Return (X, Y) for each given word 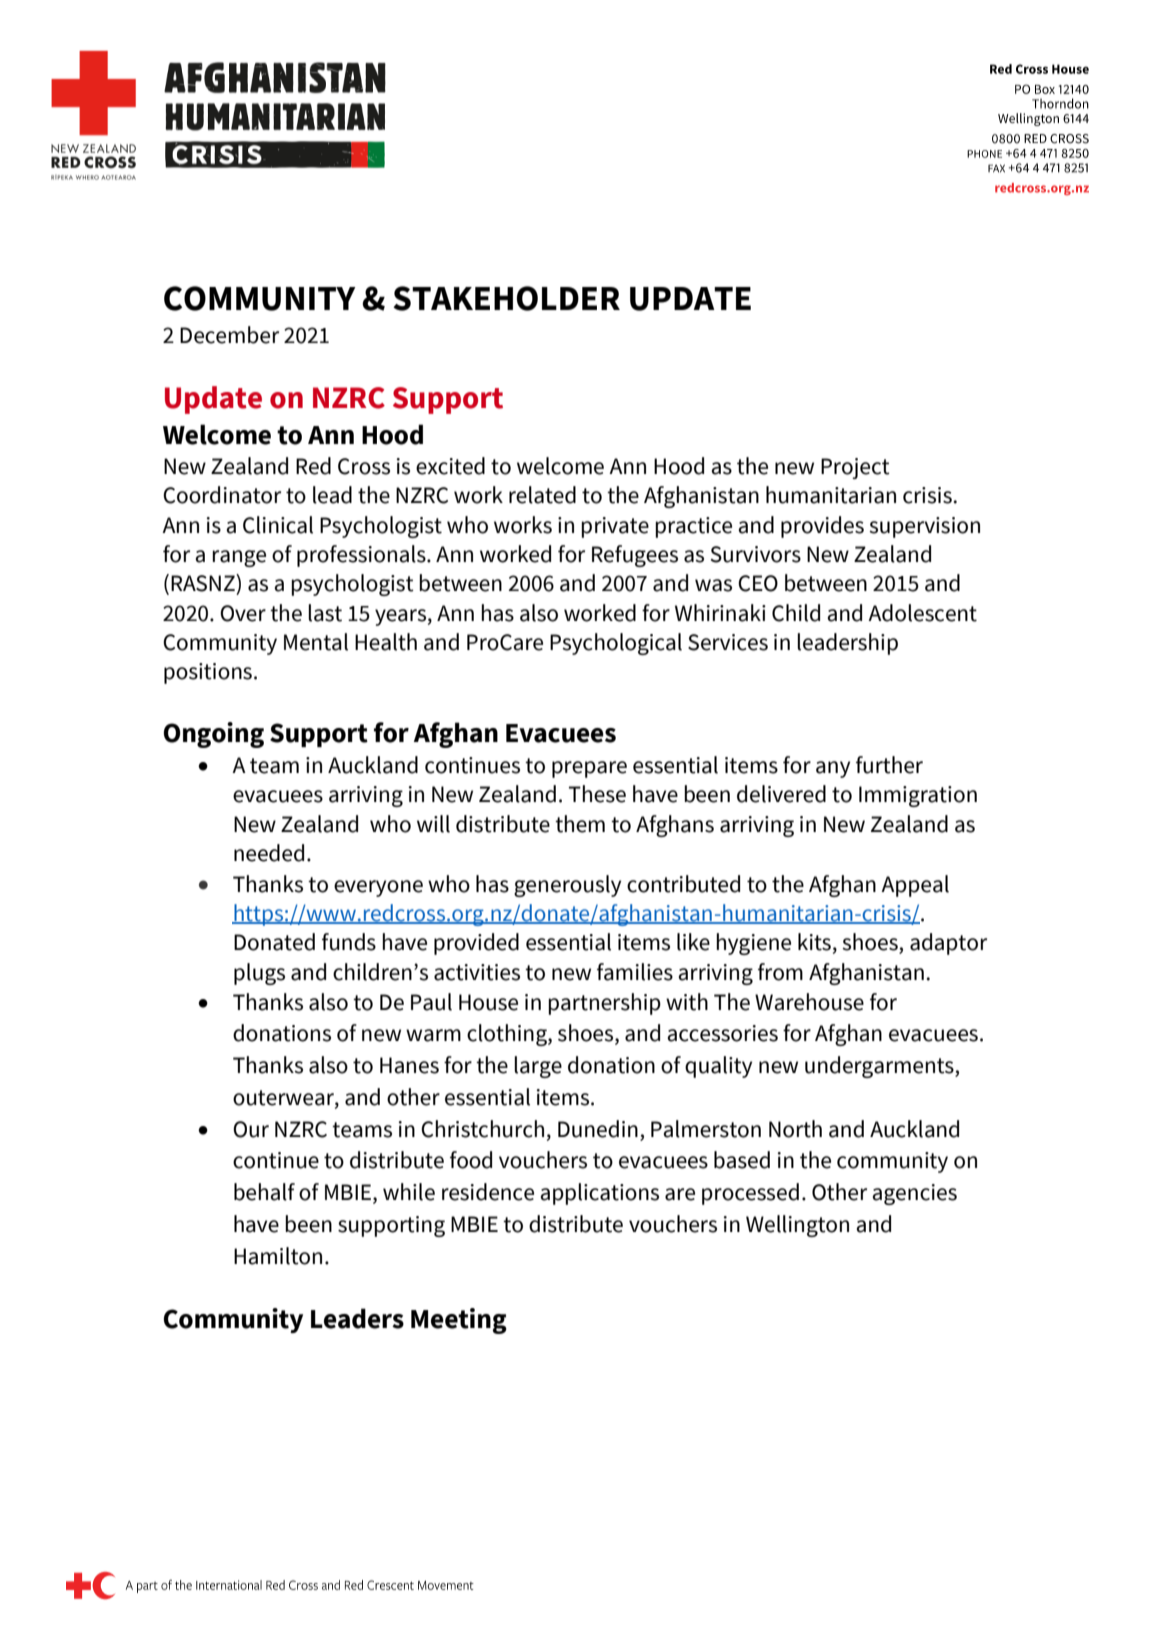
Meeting (459, 1321)
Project (855, 468)
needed (269, 853)
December (229, 335)
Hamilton (278, 1256)
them (580, 824)
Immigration (918, 796)
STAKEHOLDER (506, 298)
